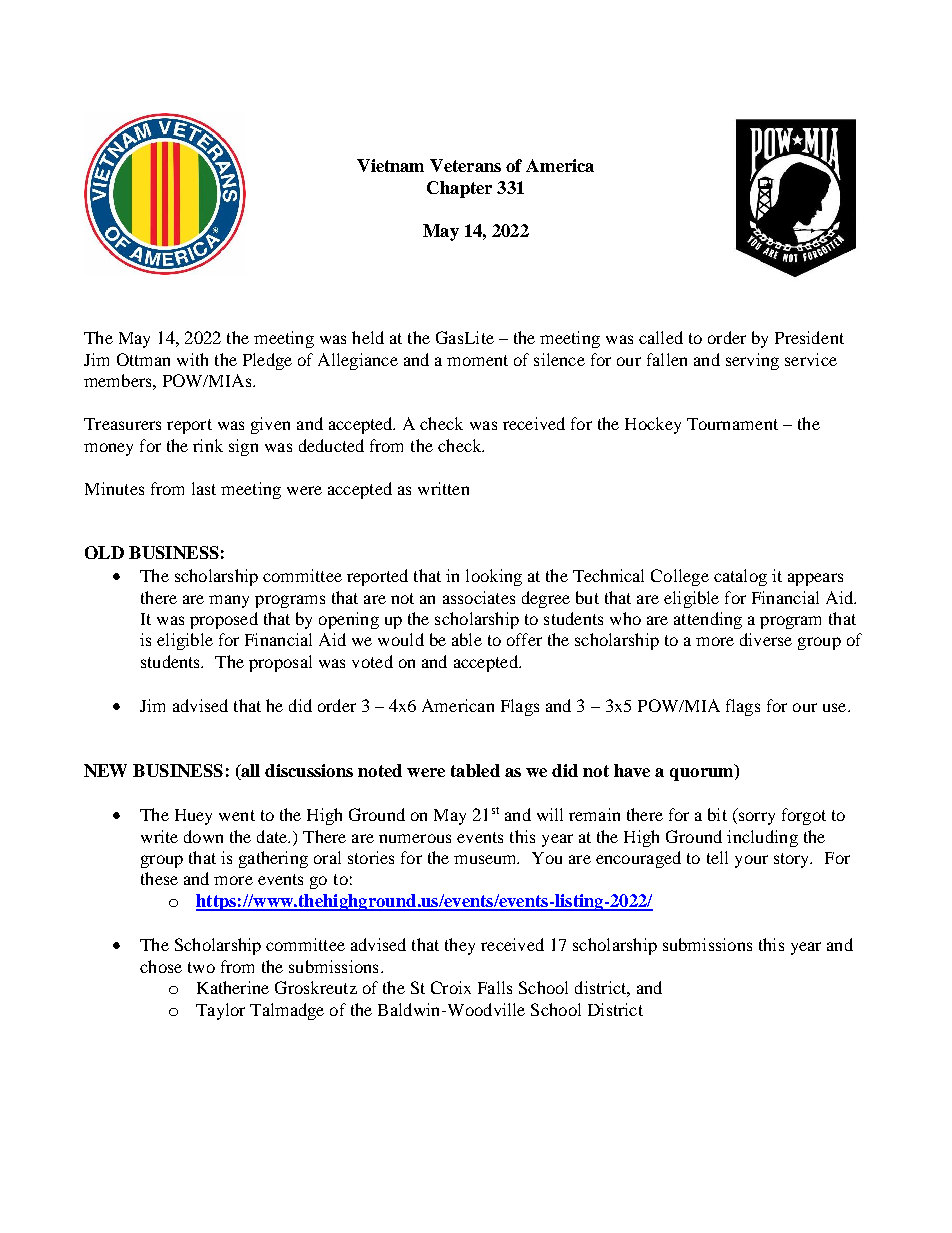 The width and height of the image is (952, 1233). What do you see at coordinates (390, 165) in the image?
I see `Vietnam` at bounding box center [390, 165].
